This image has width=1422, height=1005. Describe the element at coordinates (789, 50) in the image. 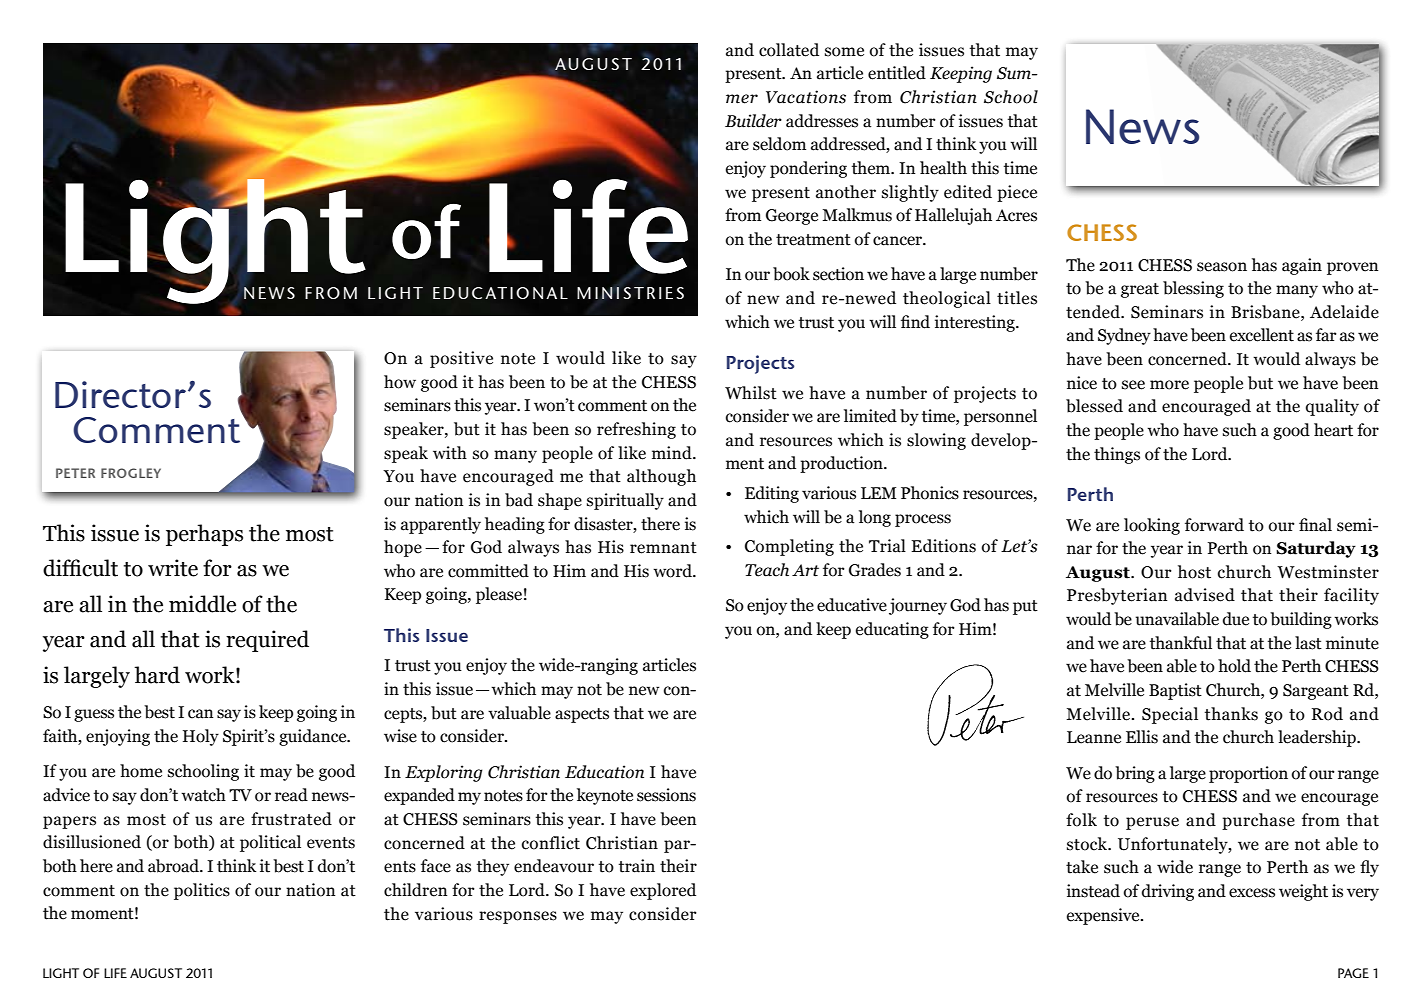

I see `collated` at that location.
